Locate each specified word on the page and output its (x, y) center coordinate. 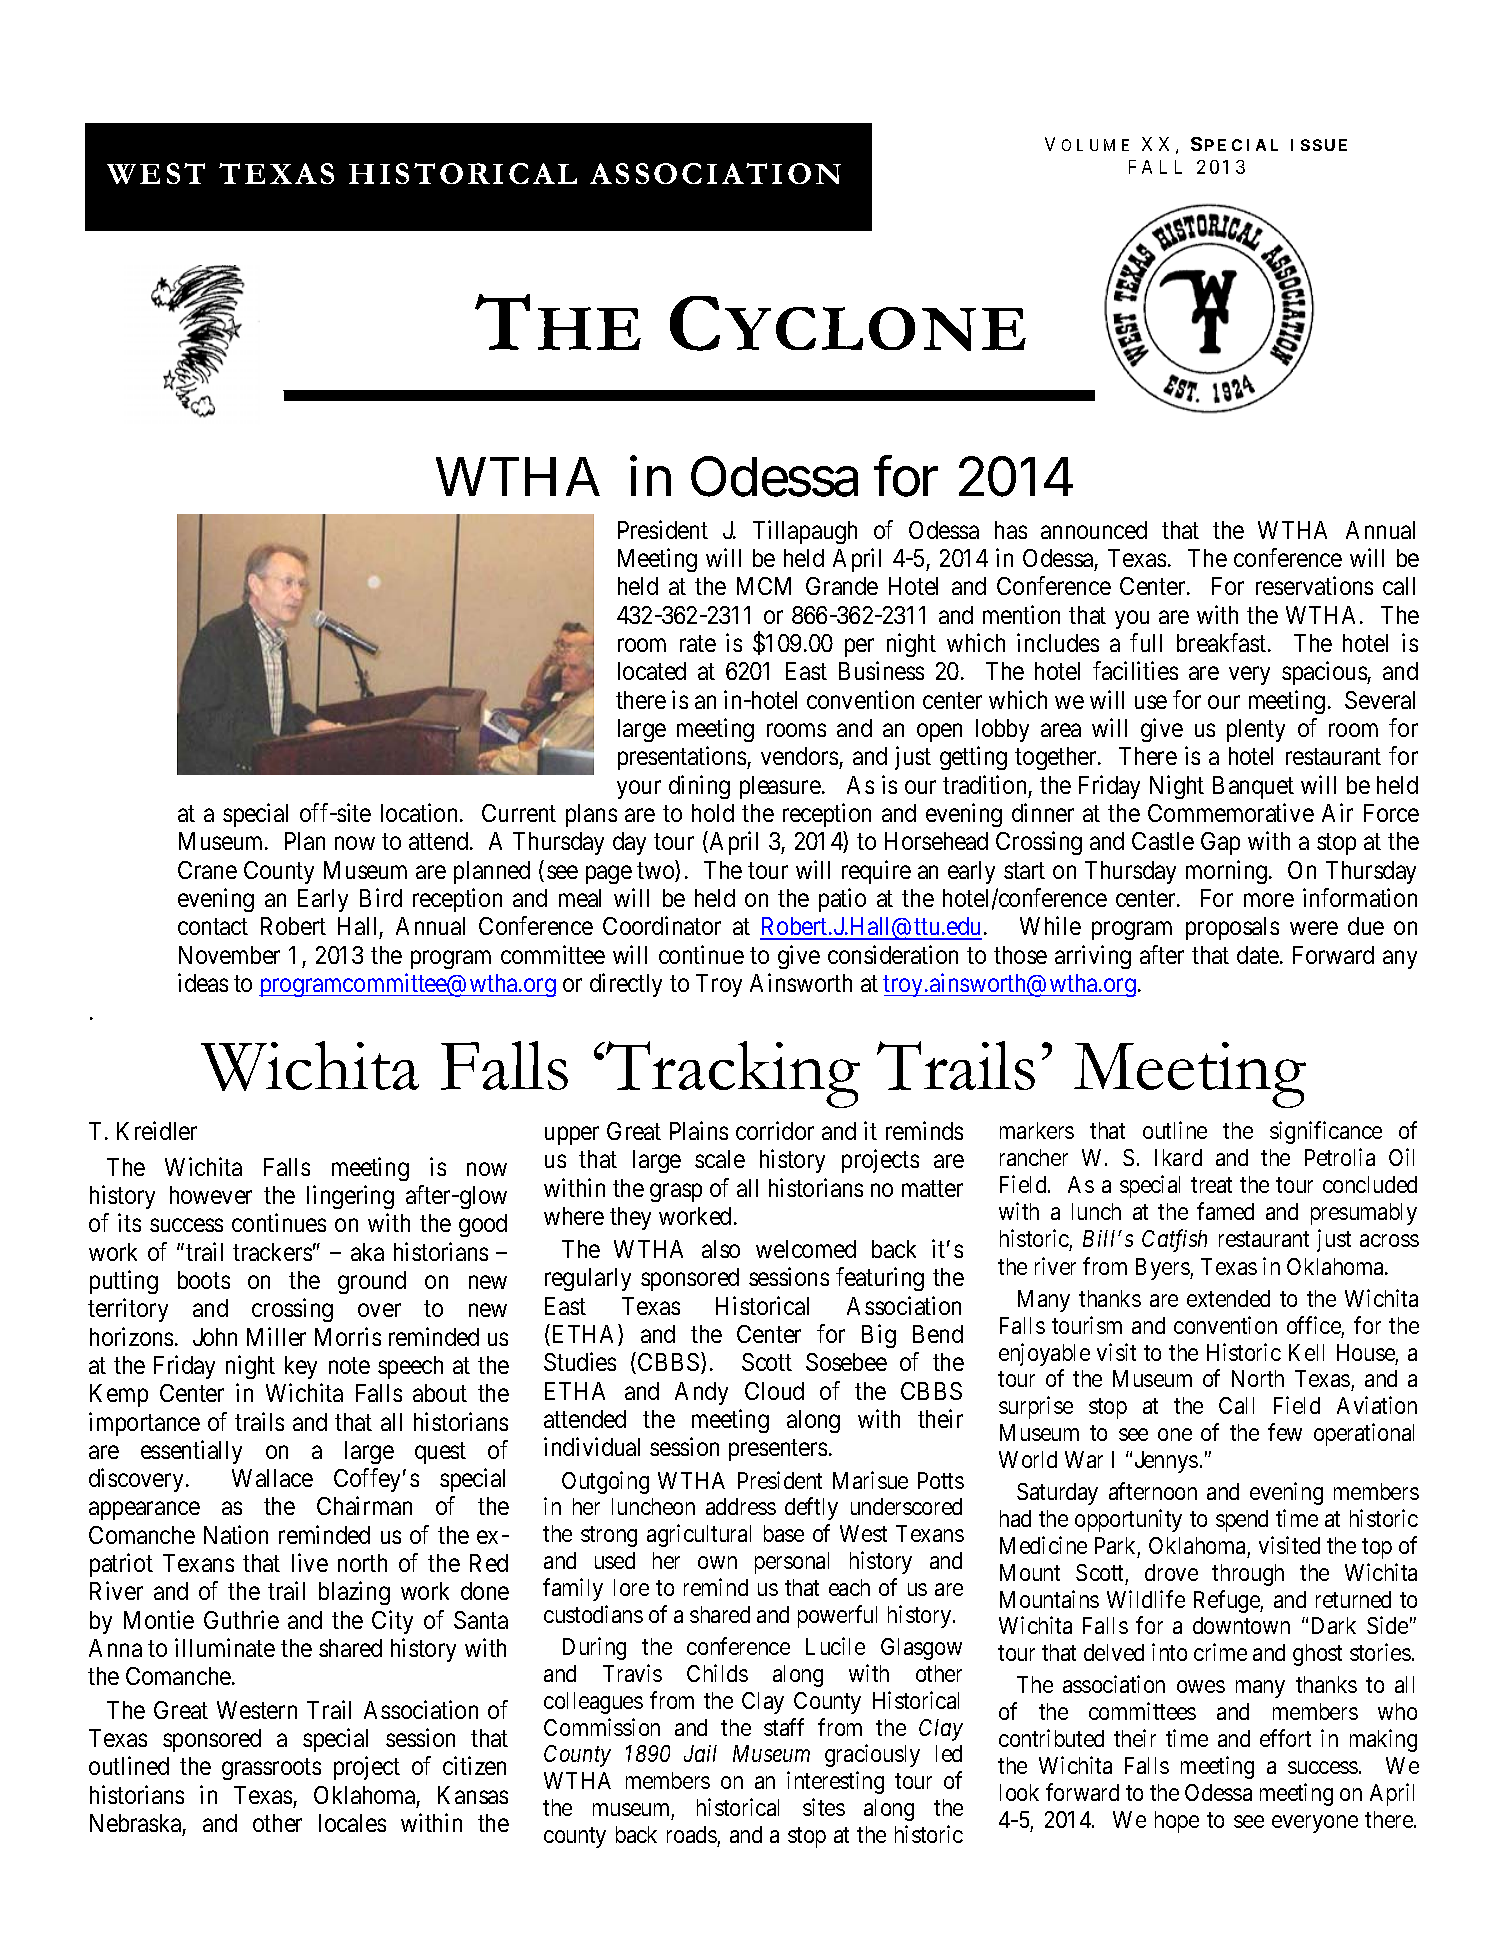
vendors (800, 758)
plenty (1256, 730)
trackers (272, 1252)
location (421, 812)
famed (1225, 1211)
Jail (700, 1753)
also (721, 1249)
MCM (764, 586)
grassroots (271, 1769)
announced (1094, 530)
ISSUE (1319, 145)
